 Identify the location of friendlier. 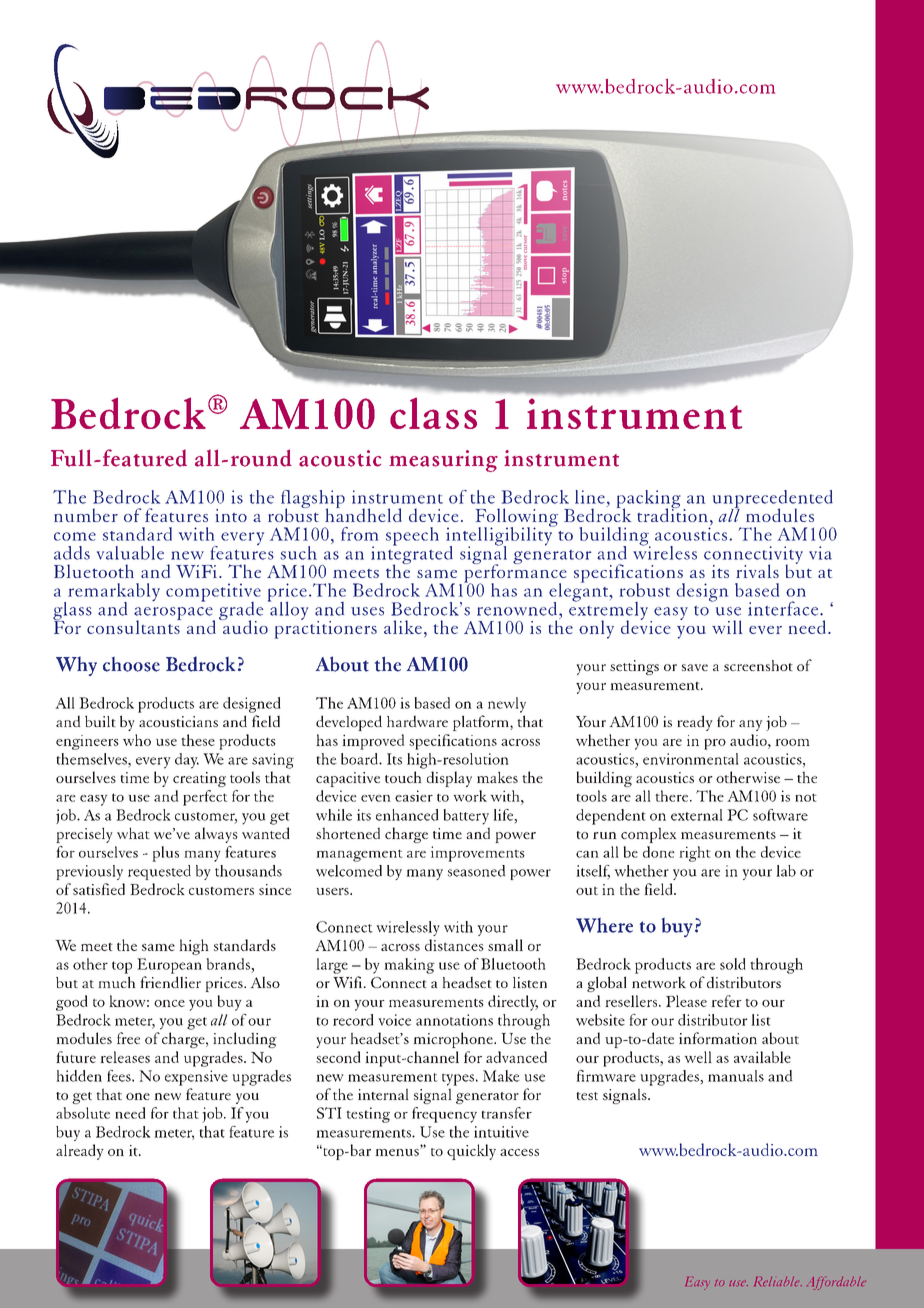
(170, 982).
